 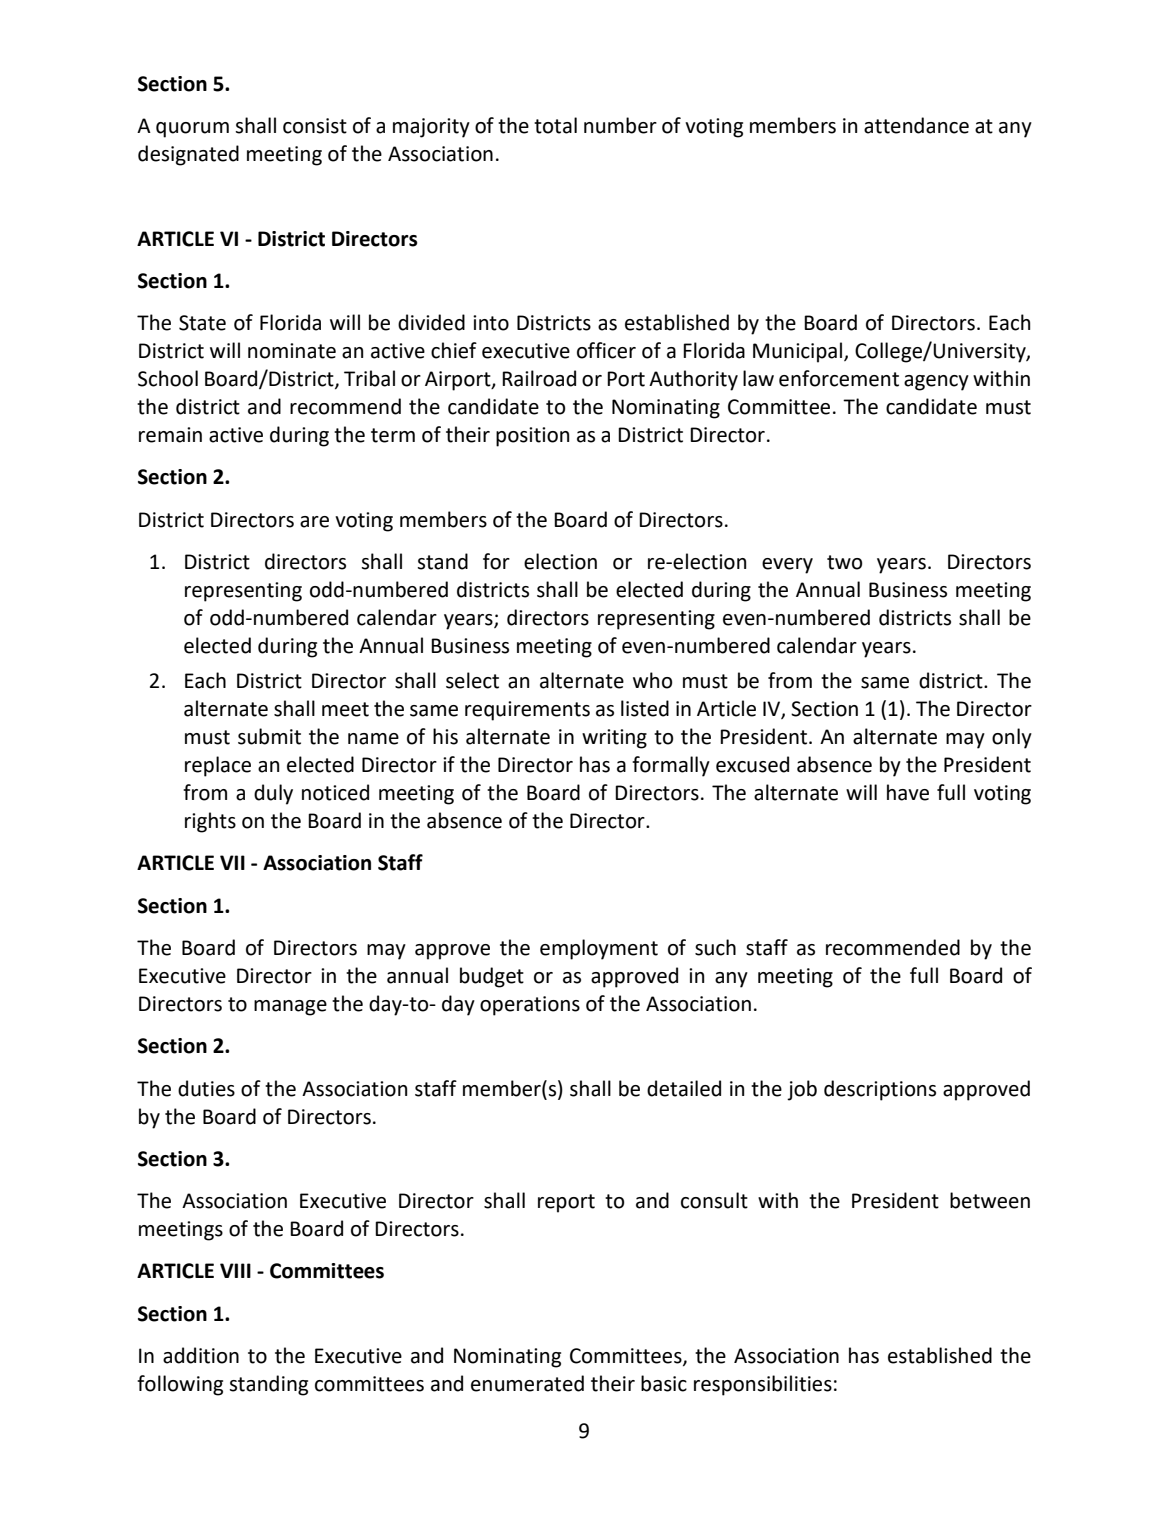 I want to click on are, so click(x=314, y=522).
